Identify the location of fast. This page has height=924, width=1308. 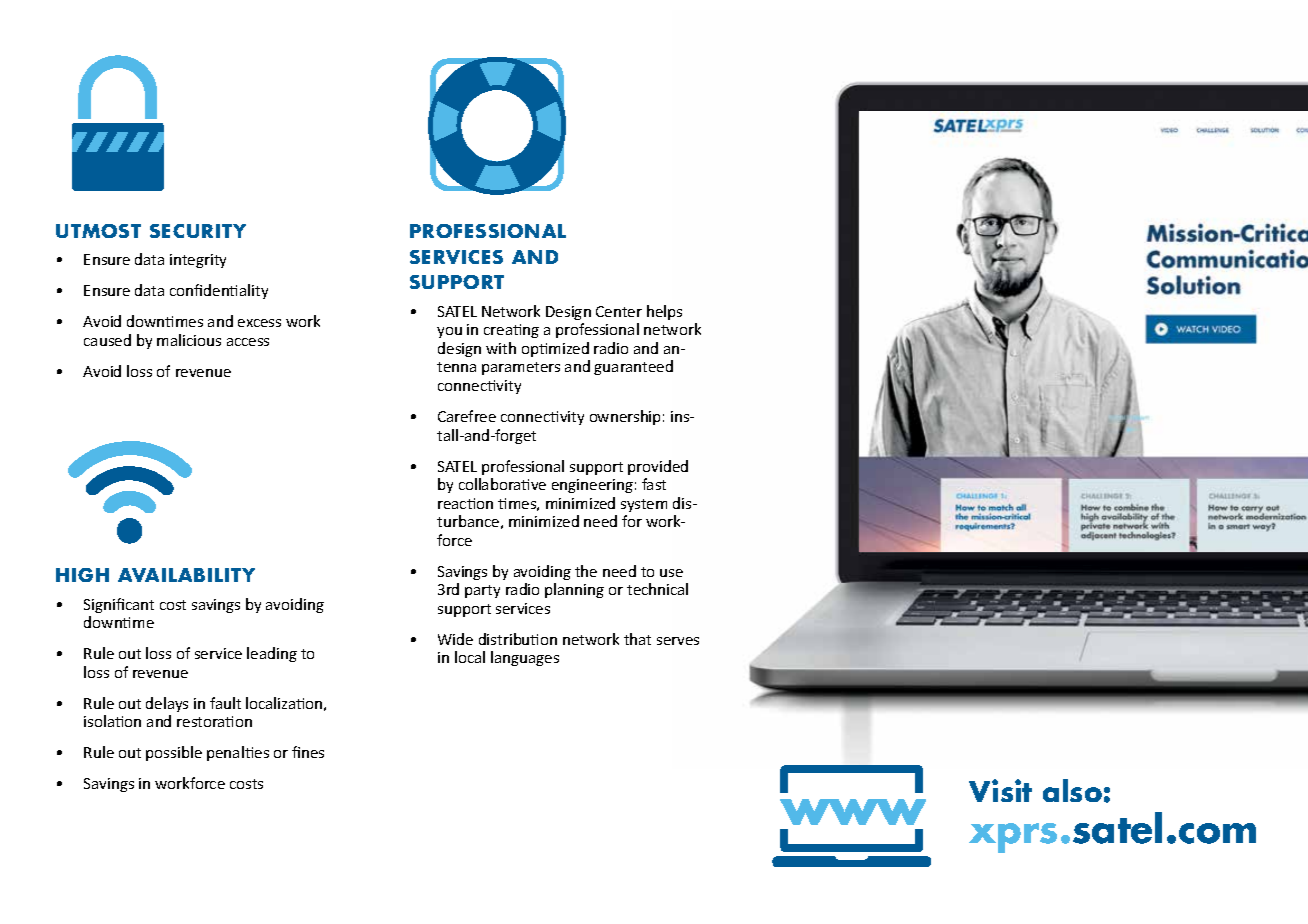
(654, 484).
